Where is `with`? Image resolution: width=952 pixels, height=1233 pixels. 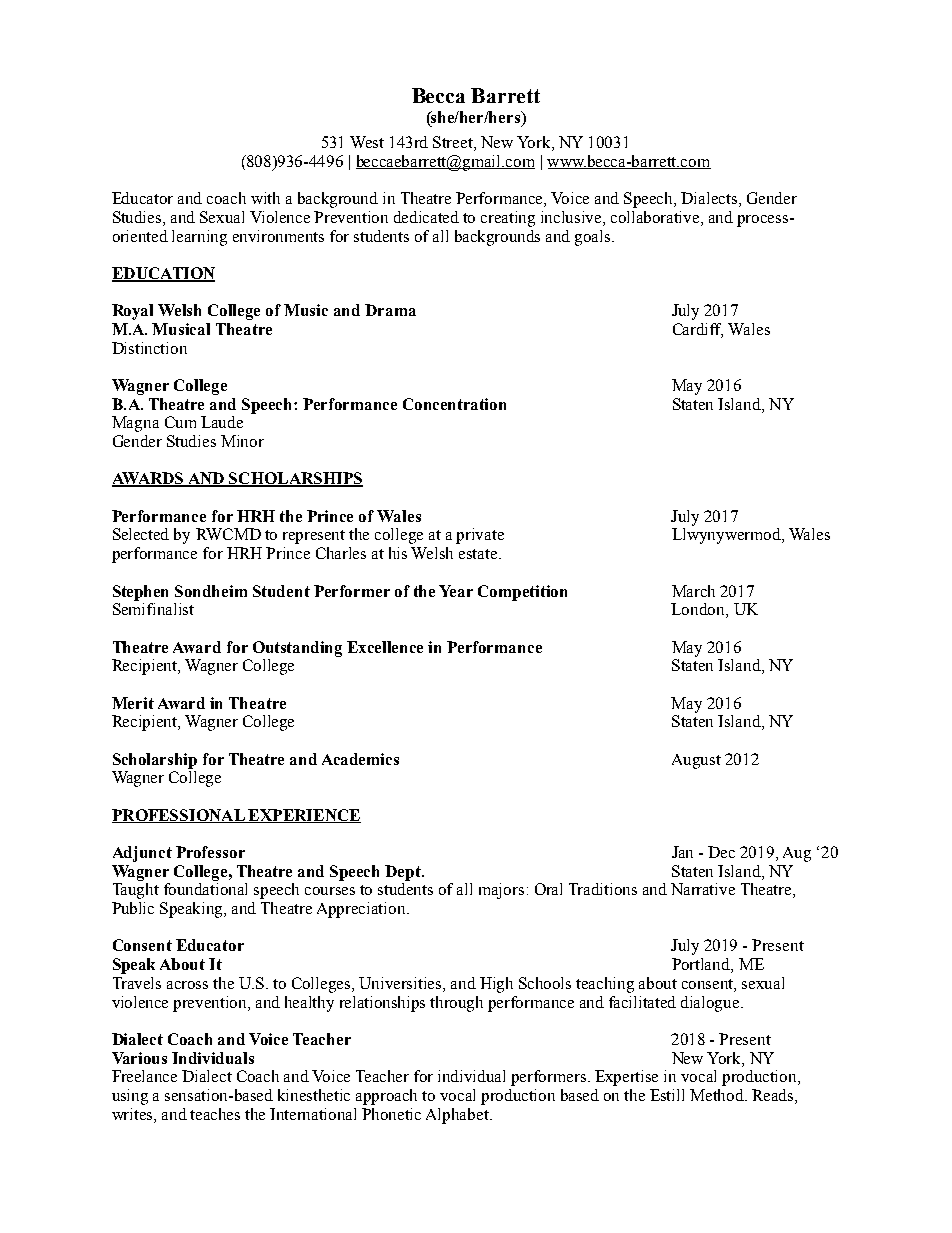
with is located at coordinates (265, 198).
